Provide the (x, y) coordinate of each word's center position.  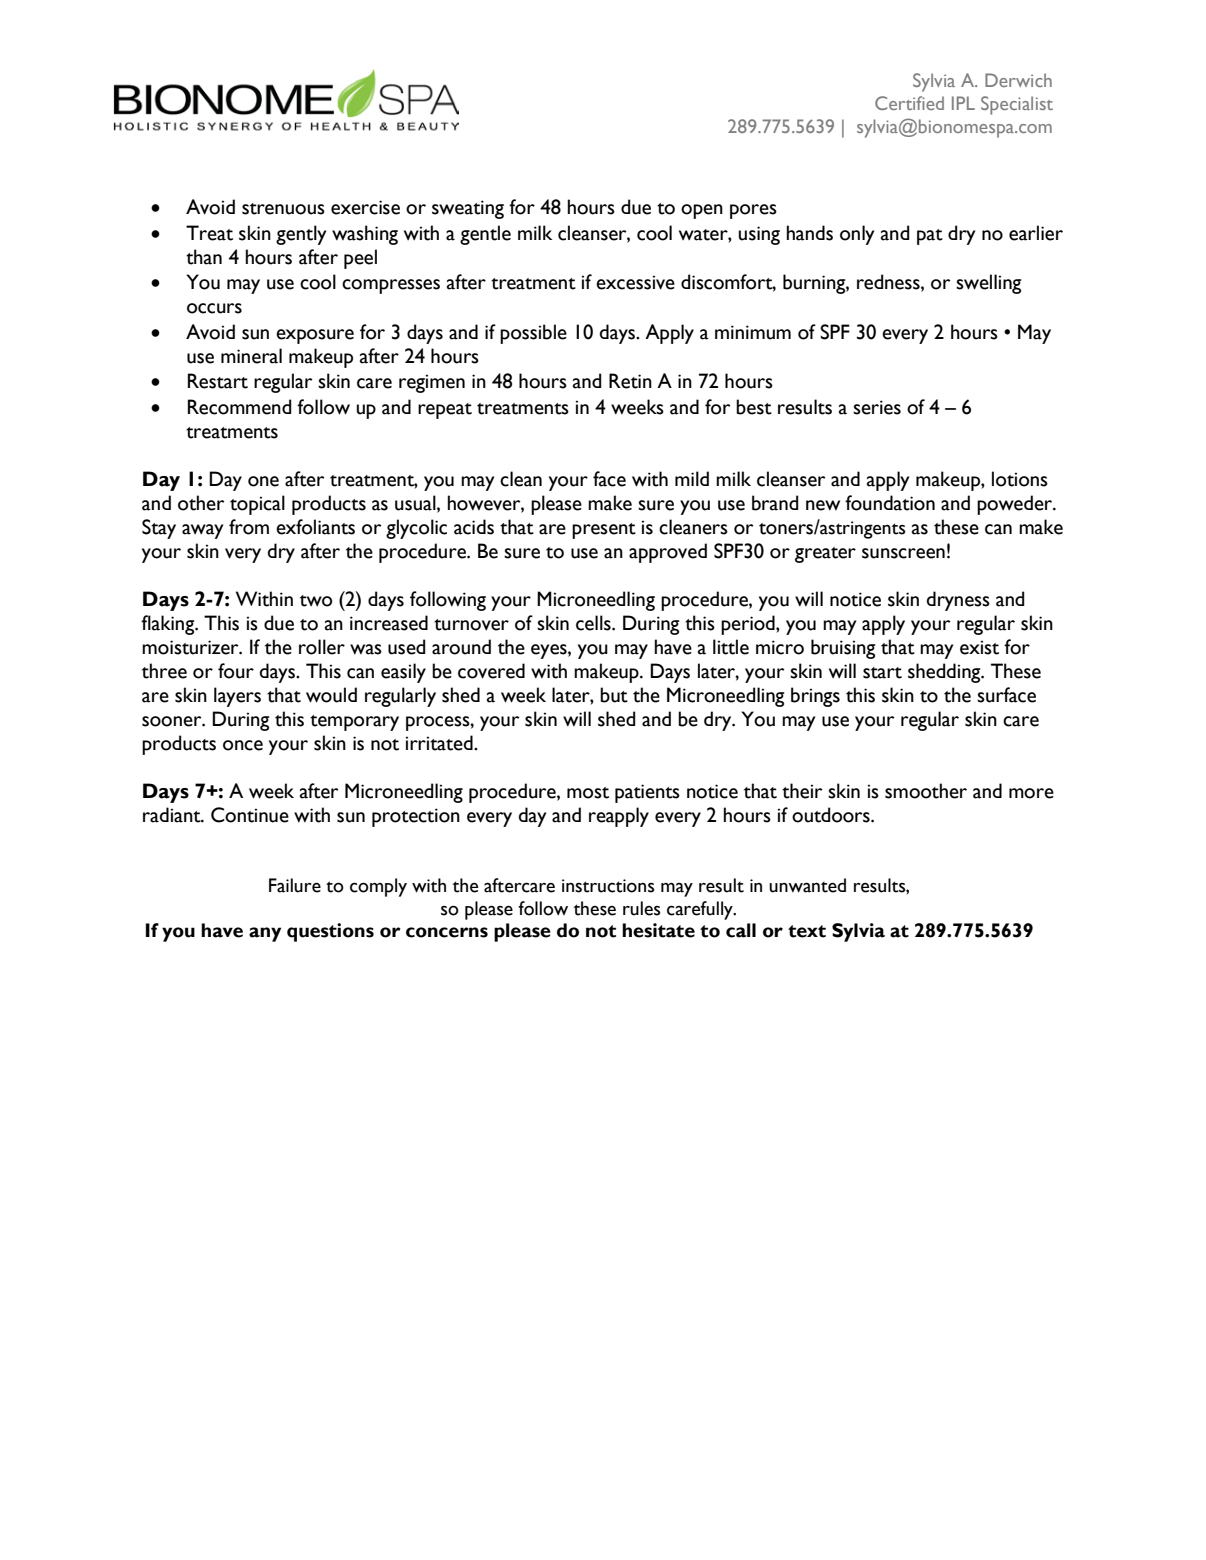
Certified (909, 103)
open (702, 211)
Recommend (240, 407)
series (877, 407)
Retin (630, 381)
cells (594, 623)
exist (979, 647)
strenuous (283, 209)
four (236, 671)
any (265, 934)
